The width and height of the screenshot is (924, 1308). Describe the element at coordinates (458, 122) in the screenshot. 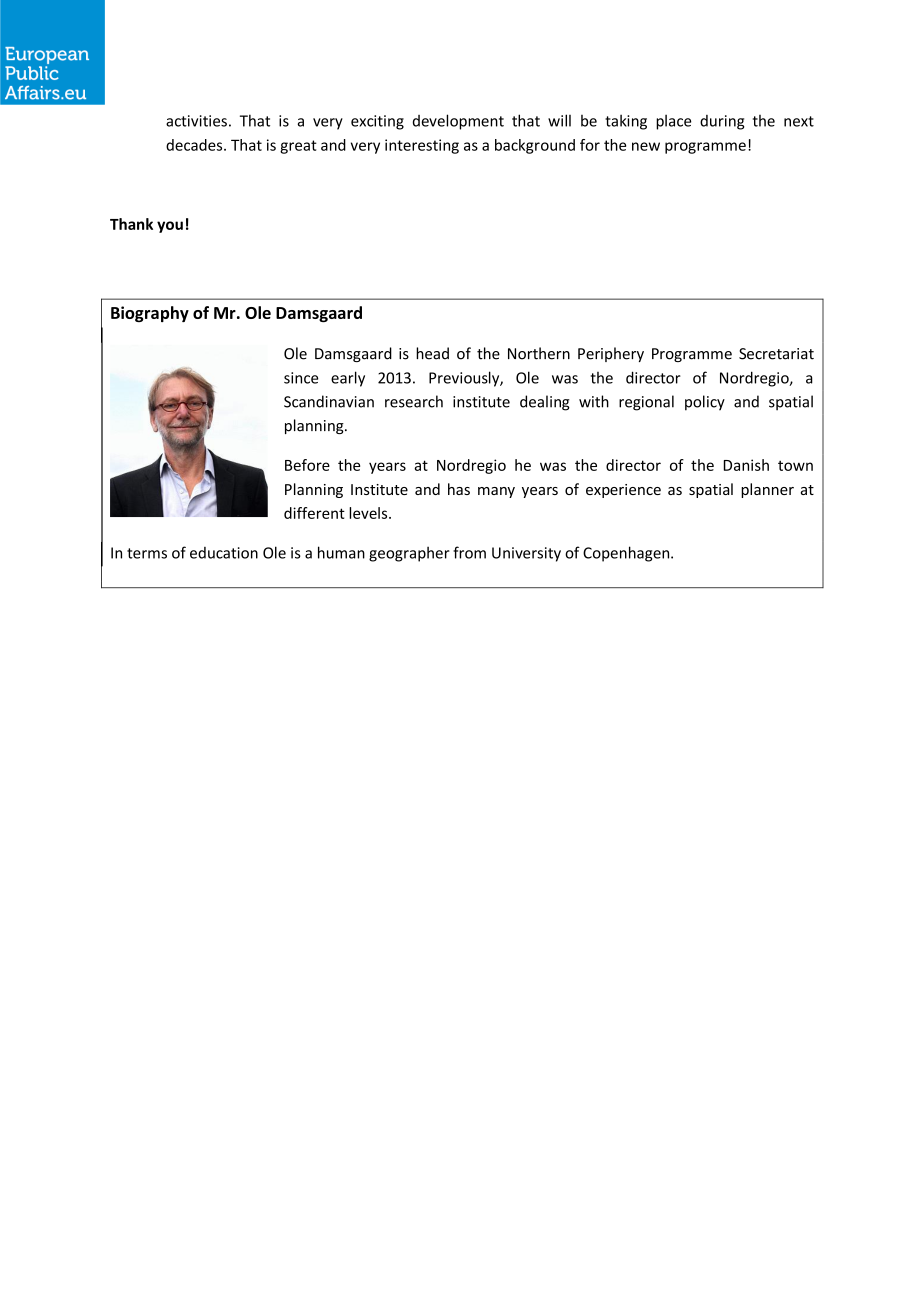

I see `development` at that location.
